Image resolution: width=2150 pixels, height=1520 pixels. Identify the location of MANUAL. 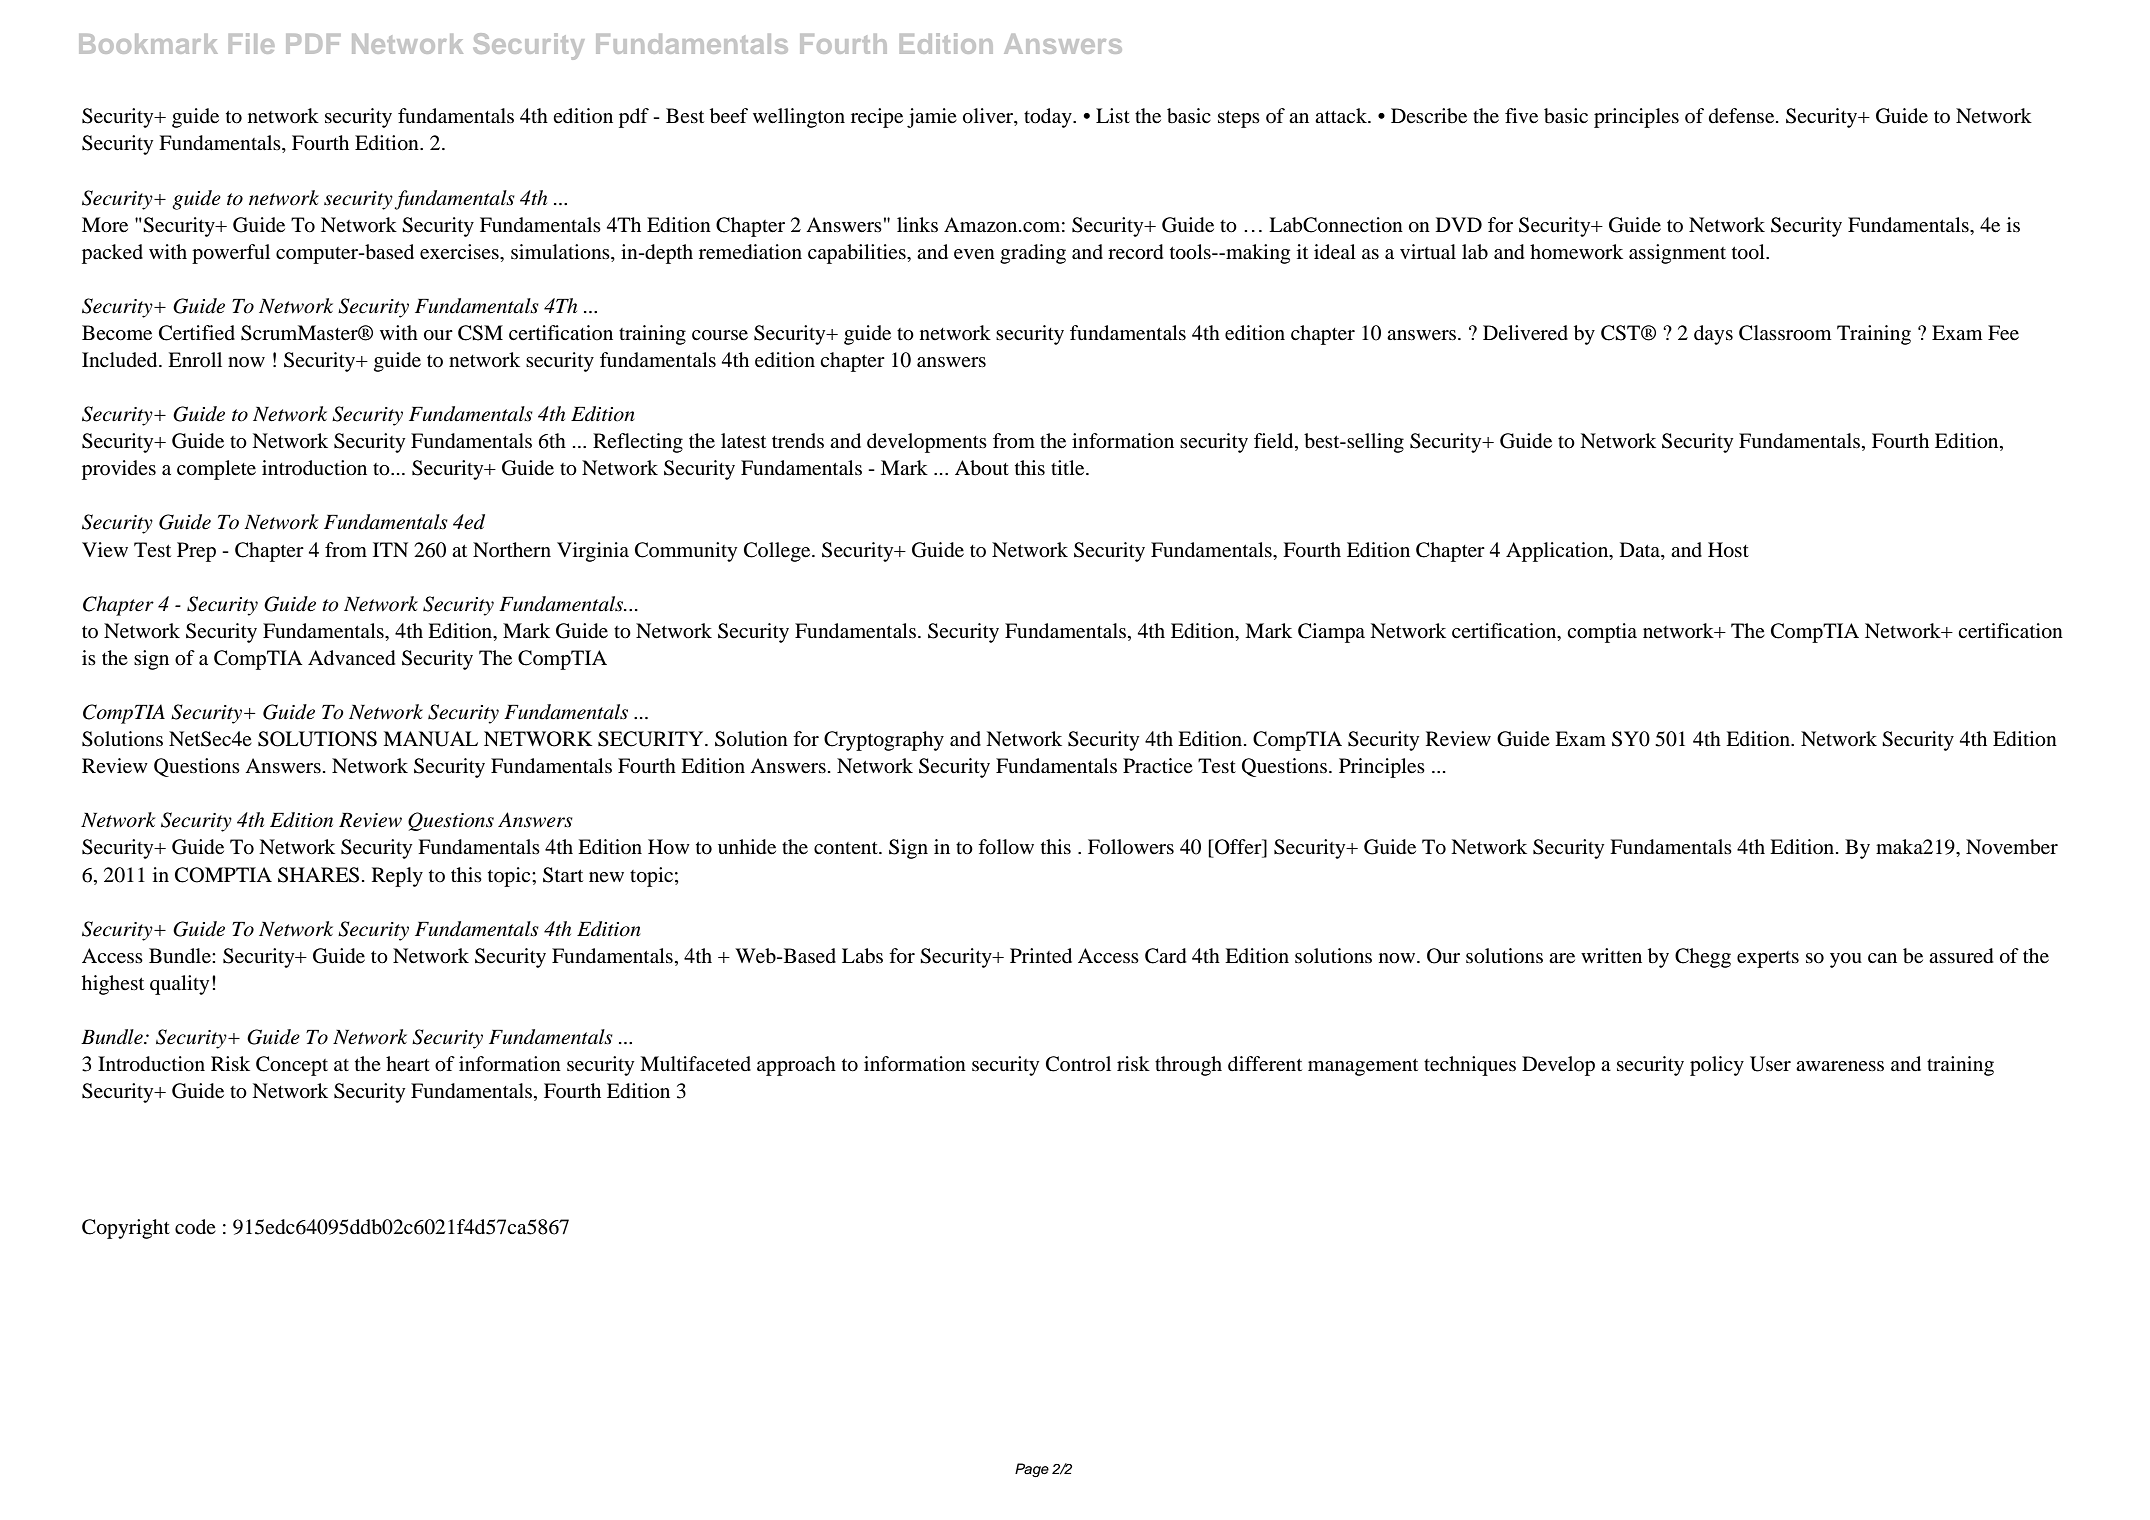
(430, 739).
